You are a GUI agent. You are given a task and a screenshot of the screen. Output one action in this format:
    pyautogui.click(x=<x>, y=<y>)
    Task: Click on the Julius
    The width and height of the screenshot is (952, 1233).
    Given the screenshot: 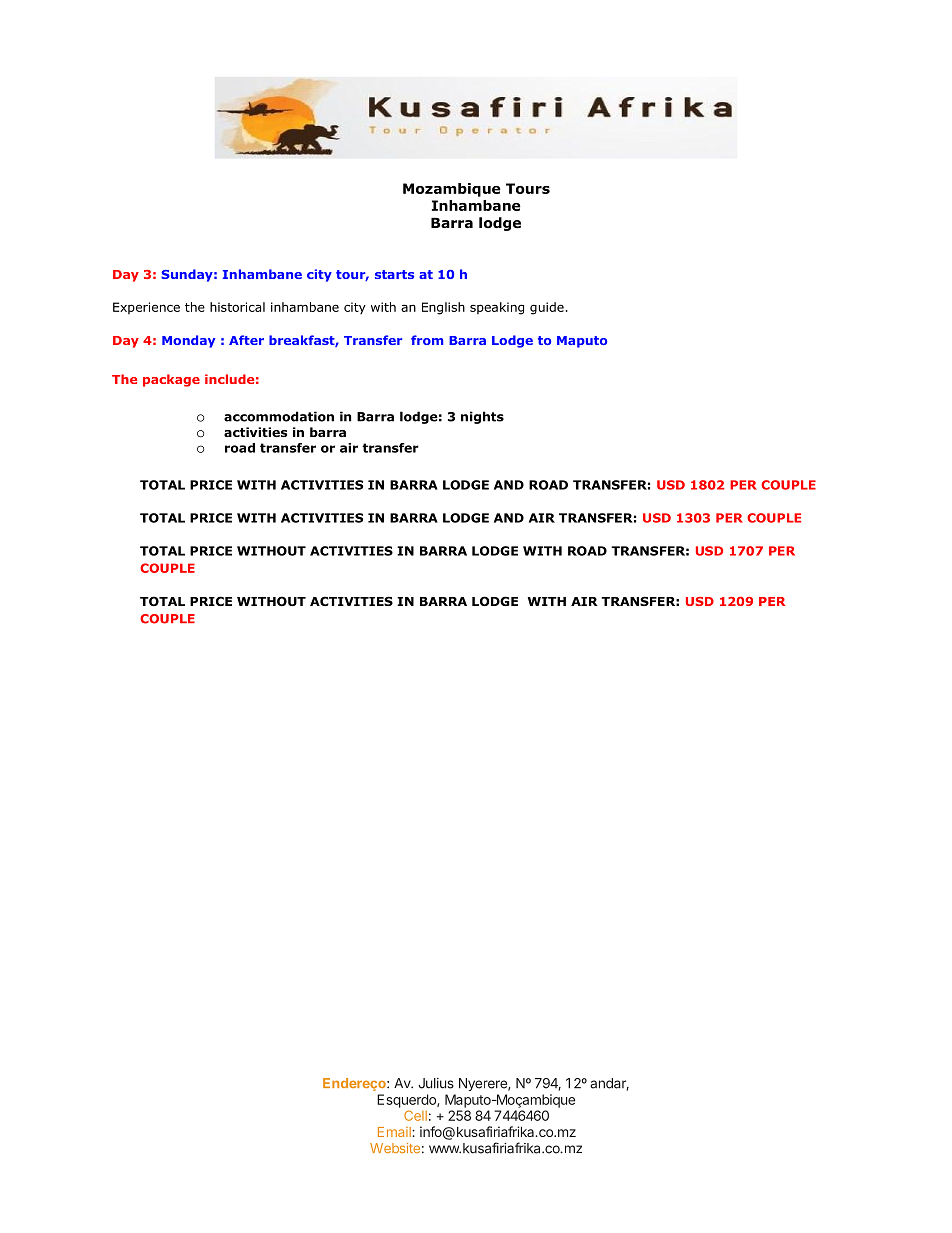 What is the action you would take?
    pyautogui.click(x=436, y=1083)
